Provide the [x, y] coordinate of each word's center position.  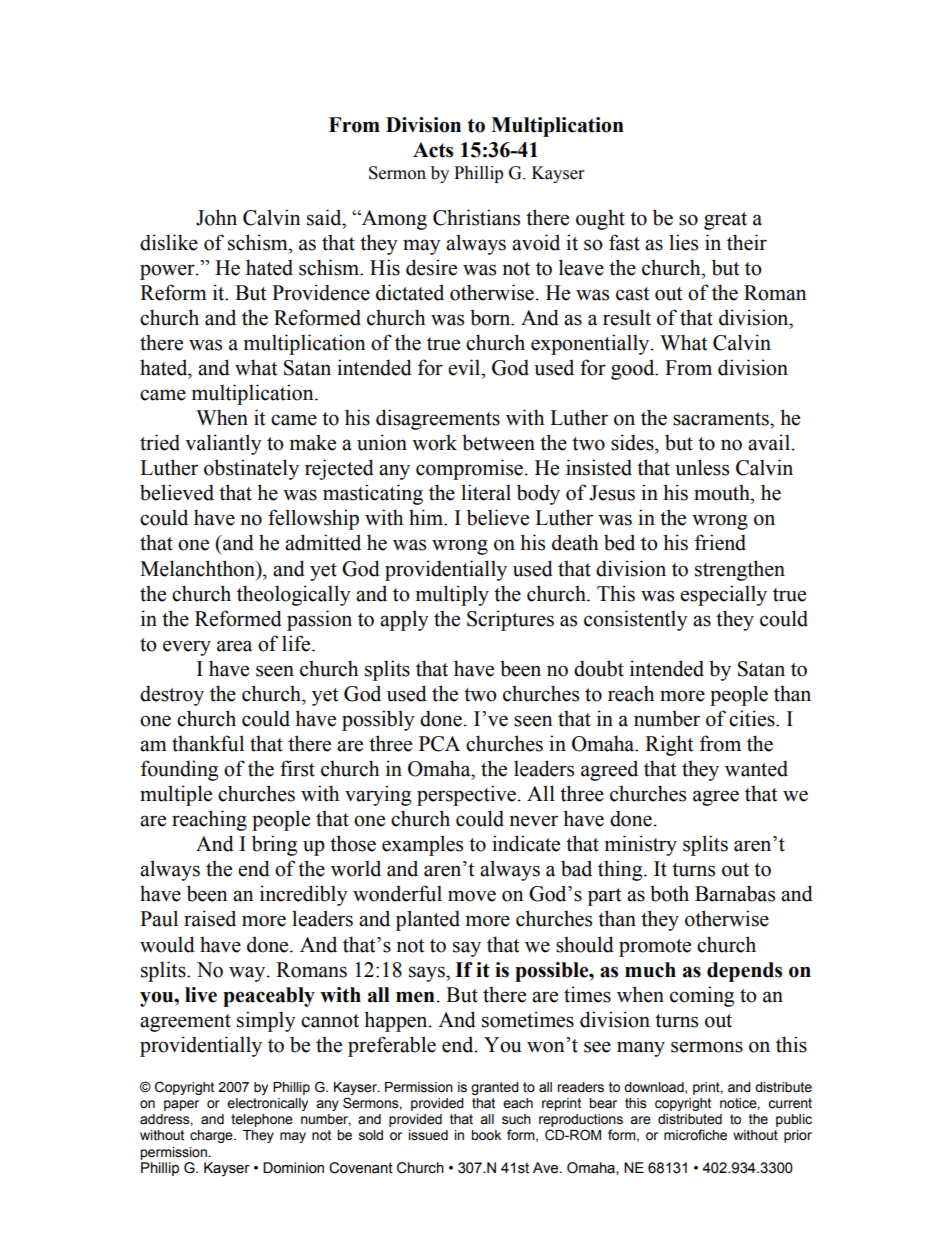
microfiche [695, 1135]
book [486, 1135]
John [216, 217]
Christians [476, 217]
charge [212, 1136]
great [725, 221]
